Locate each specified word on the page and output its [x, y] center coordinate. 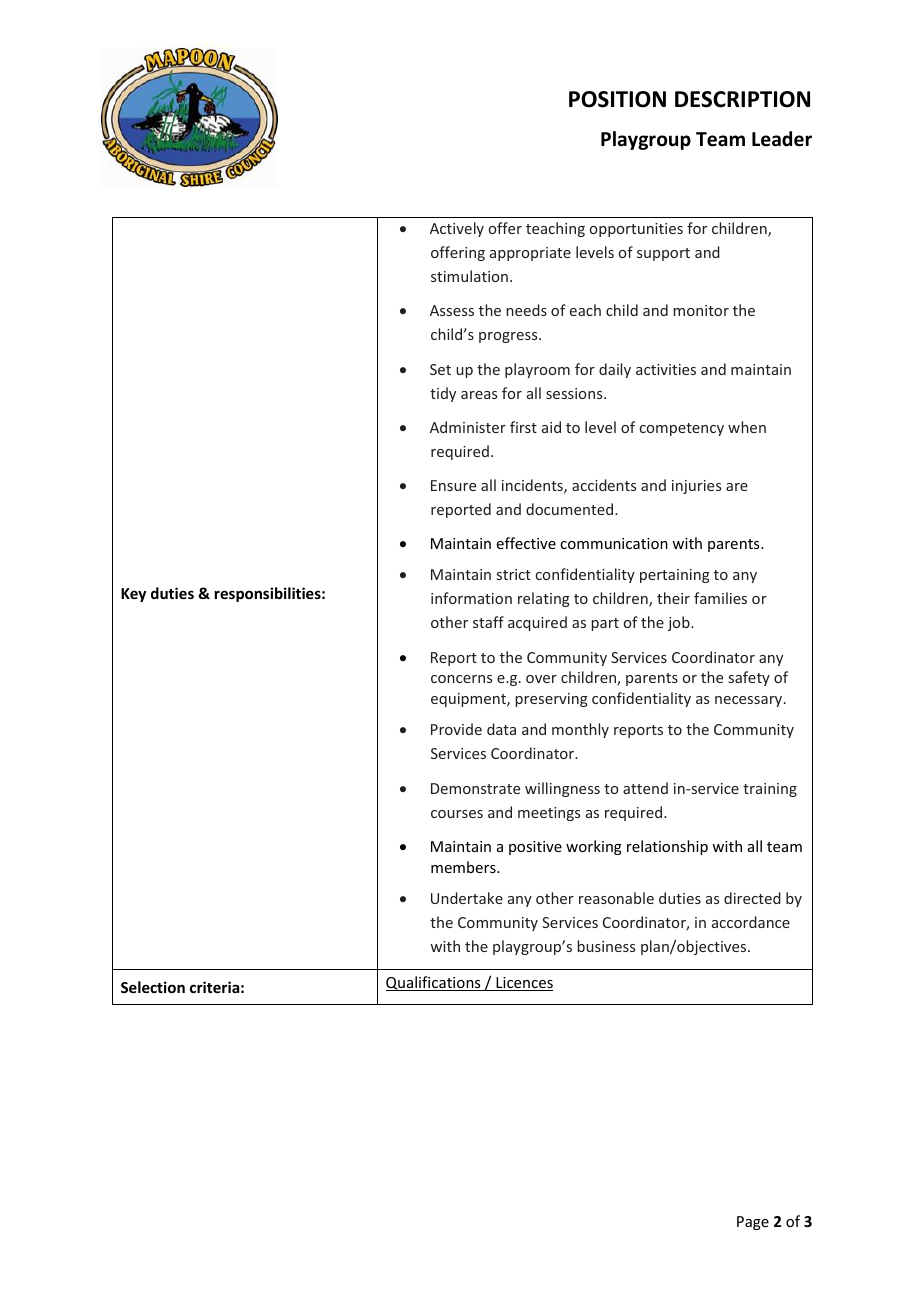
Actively [457, 229]
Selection [153, 987]
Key [133, 595]
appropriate [530, 254]
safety [749, 678]
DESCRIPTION [742, 99]
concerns [461, 679]
